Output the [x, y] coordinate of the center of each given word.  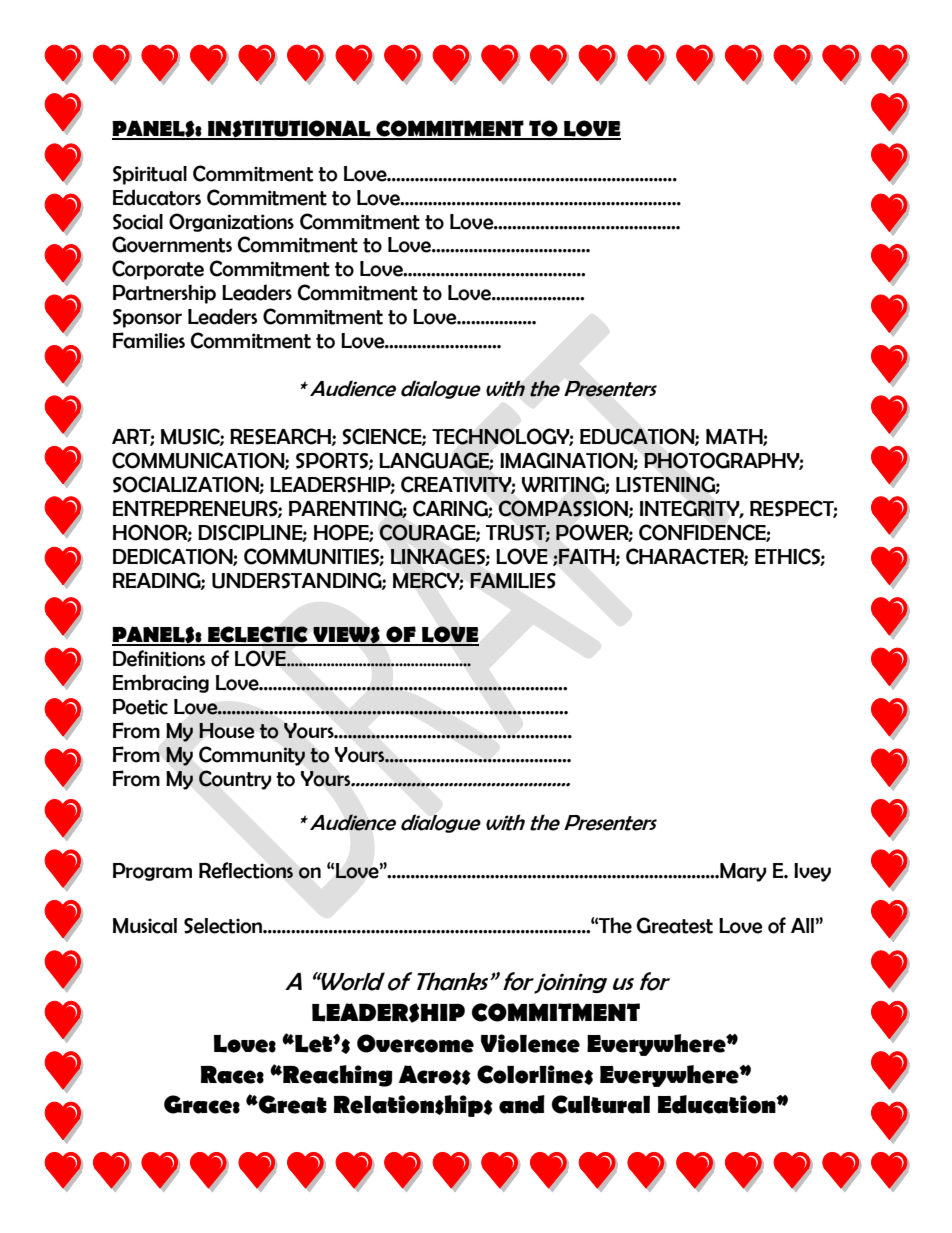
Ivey [812, 872]
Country [235, 780]
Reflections [246, 870]
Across [435, 1075]
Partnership [164, 294]
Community [252, 756]
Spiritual [150, 175]
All [803, 925]
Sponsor [147, 318]
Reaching [336, 1076]
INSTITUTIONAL [289, 130]
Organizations [231, 222]
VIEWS [346, 636]
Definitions [159, 658]
